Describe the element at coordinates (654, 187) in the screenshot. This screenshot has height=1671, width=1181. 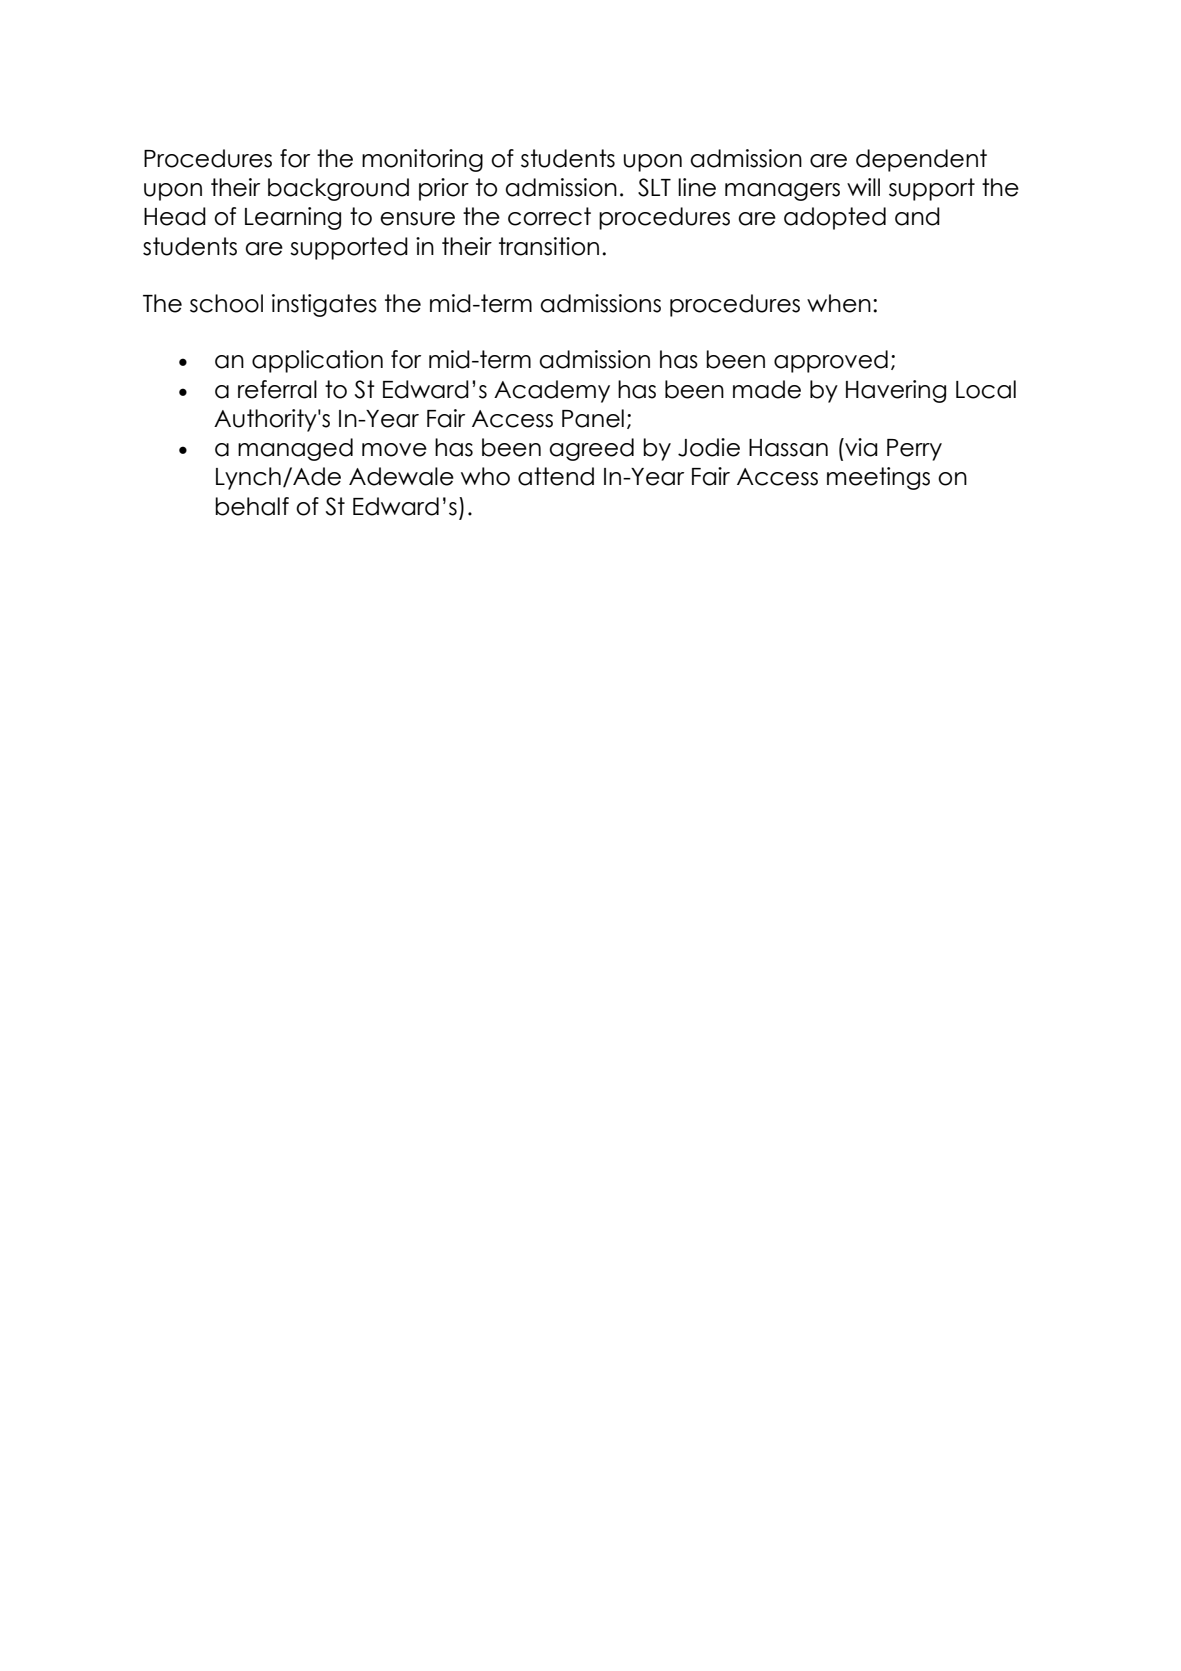
I see `SLT` at that location.
